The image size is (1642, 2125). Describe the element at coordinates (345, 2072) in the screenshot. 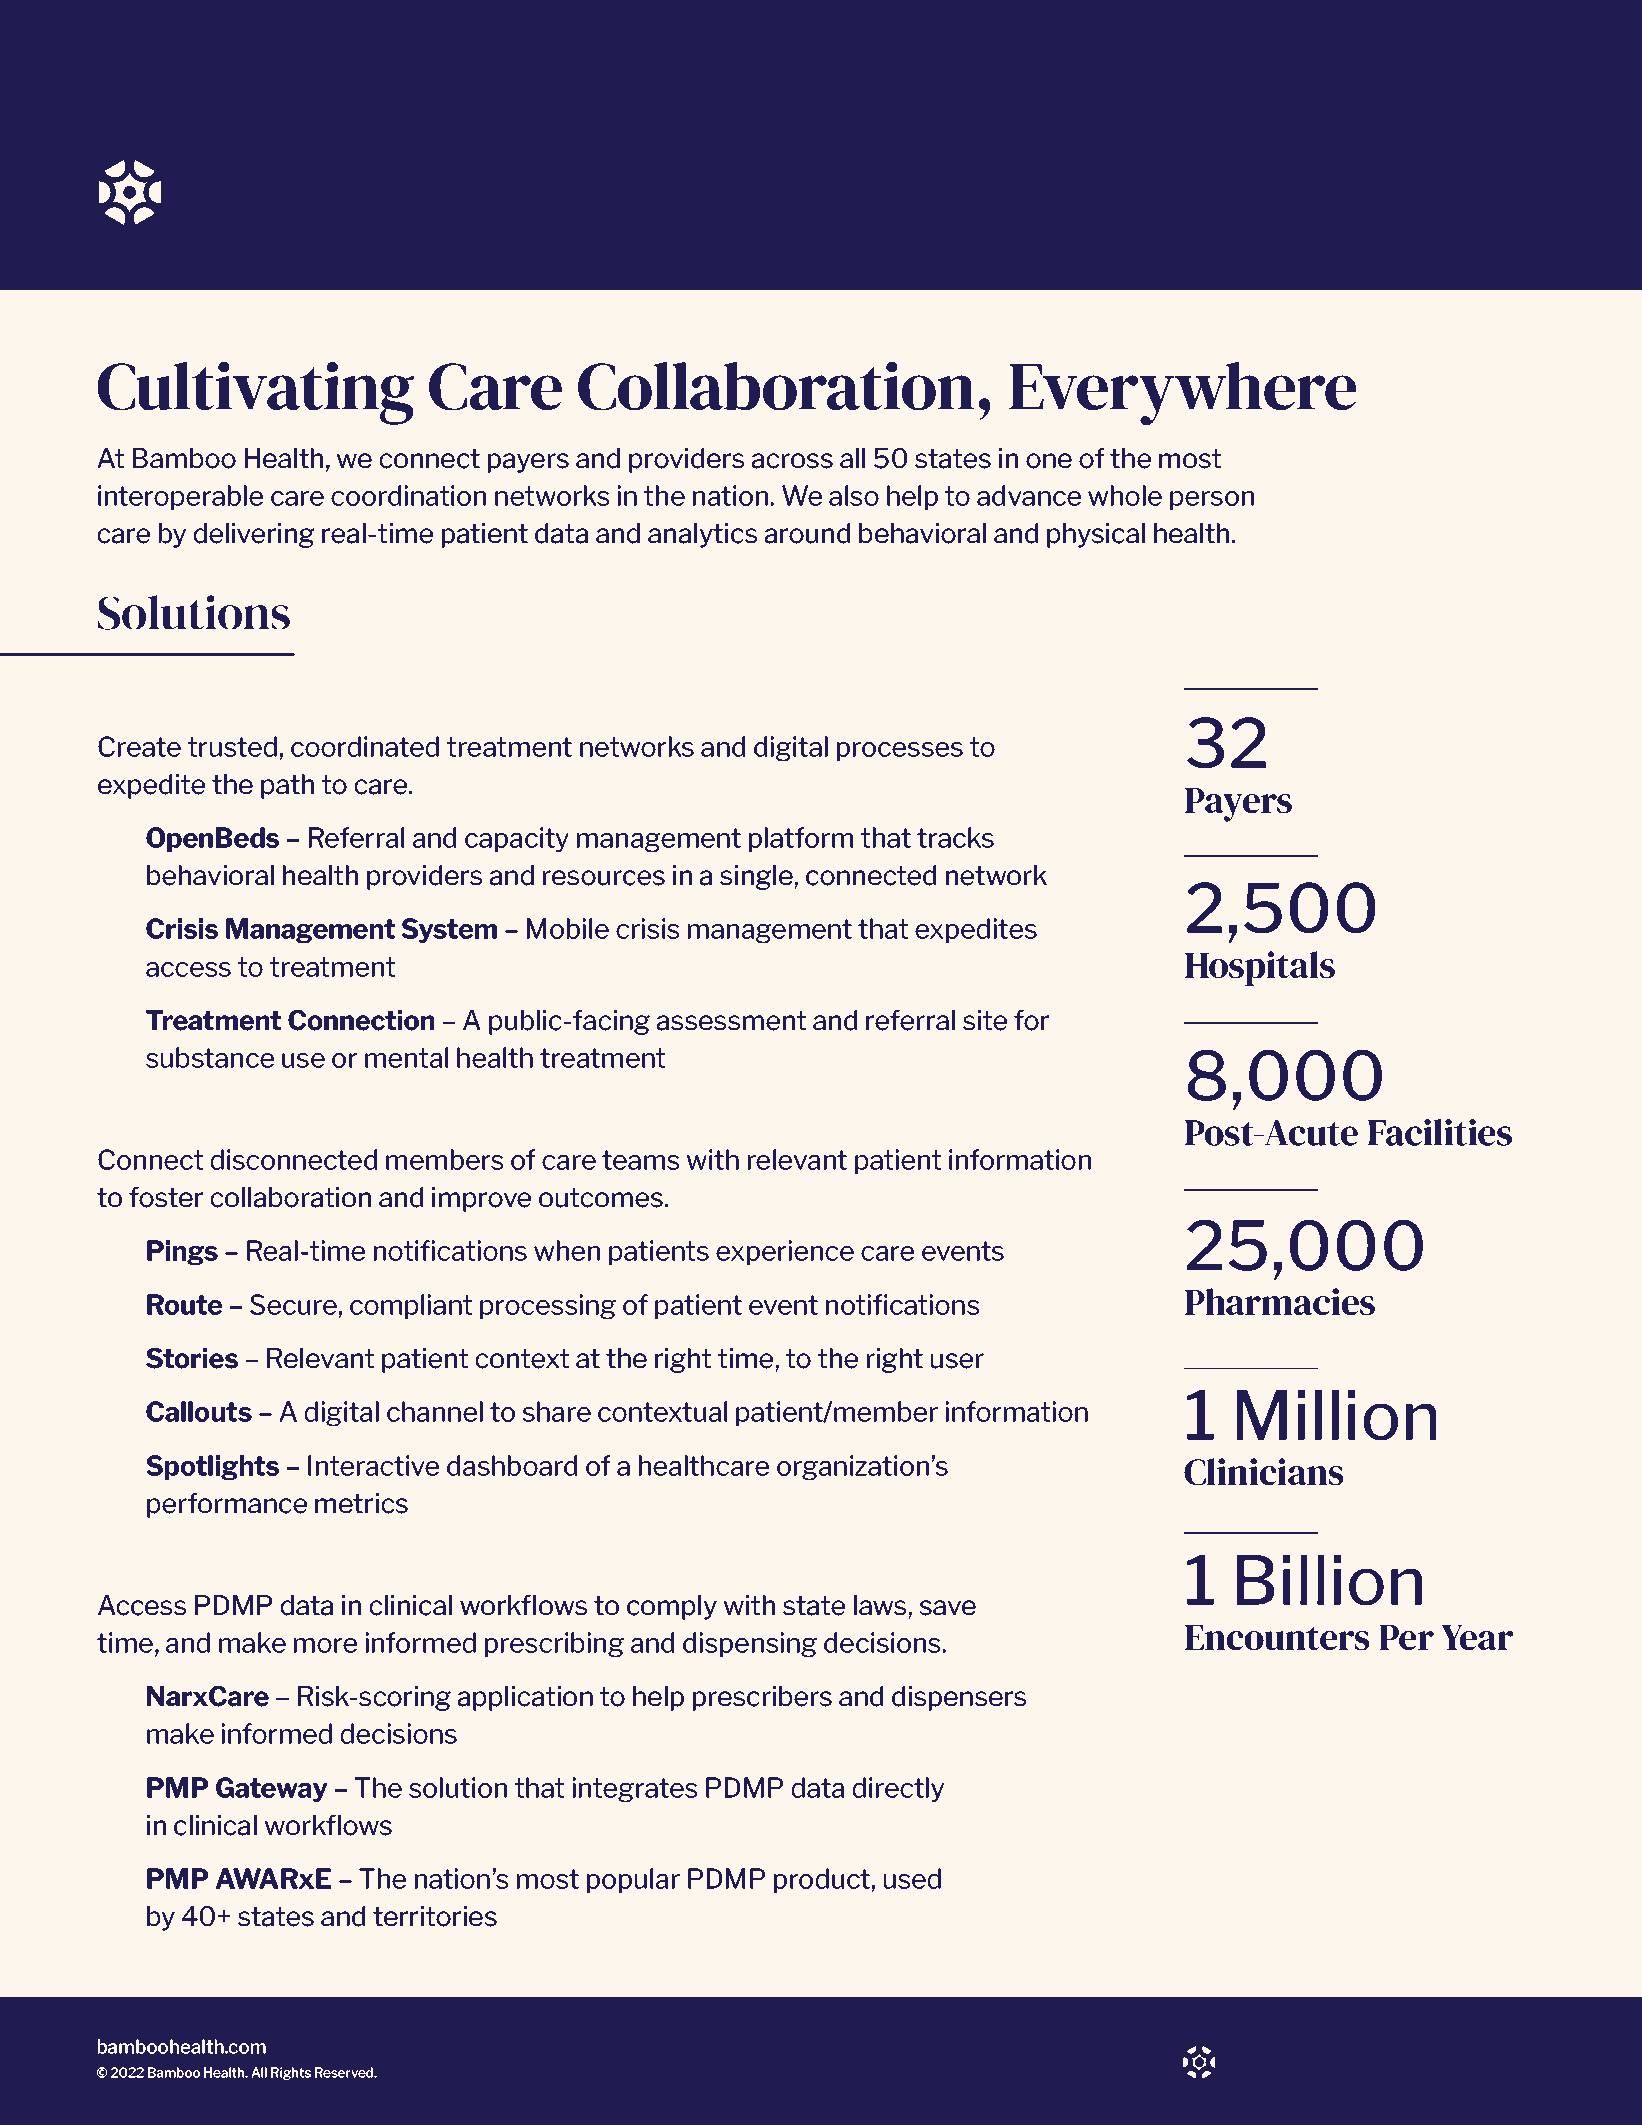

I see `Reserved` at that location.
